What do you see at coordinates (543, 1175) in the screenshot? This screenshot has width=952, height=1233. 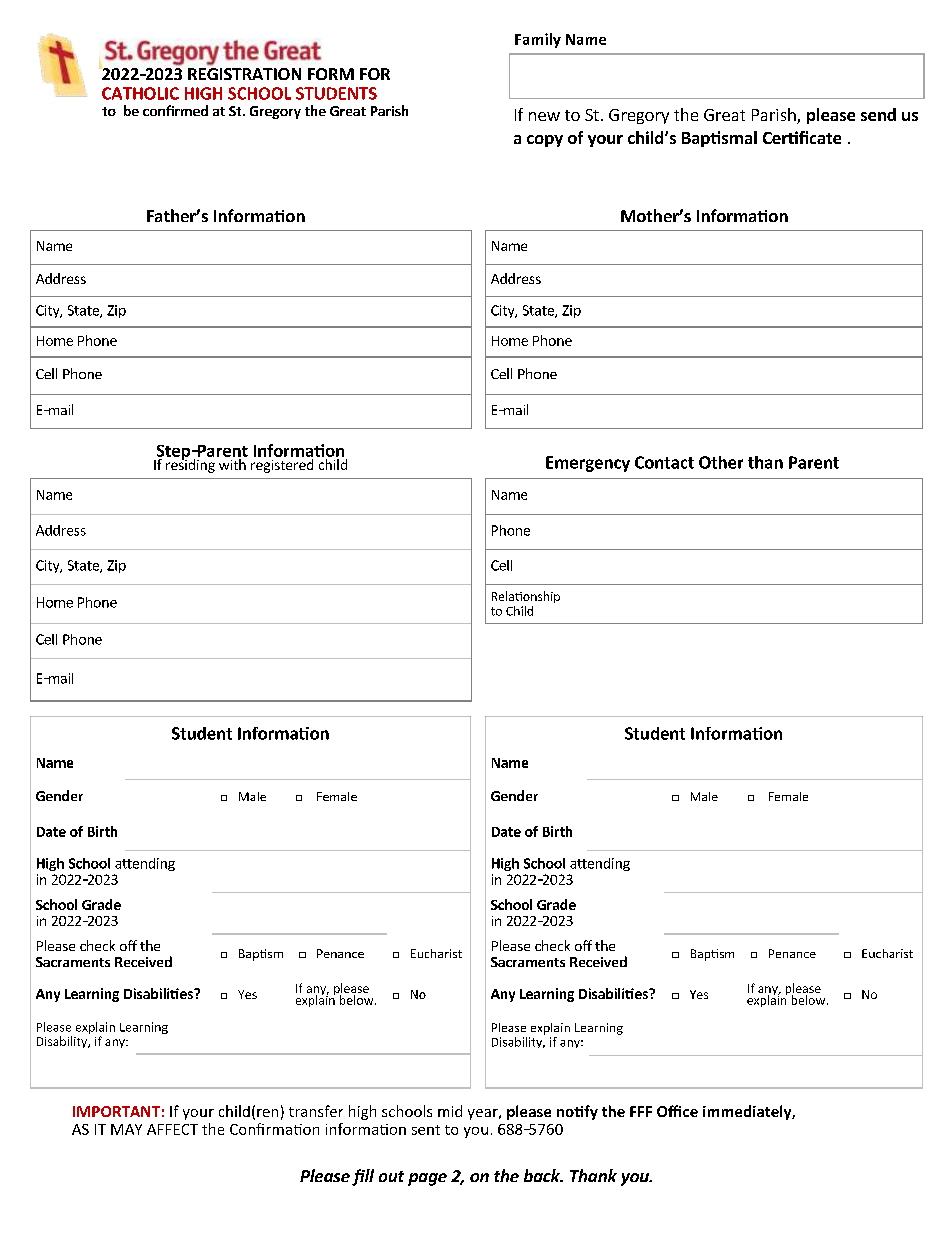 I see `back` at bounding box center [543, 1175].
